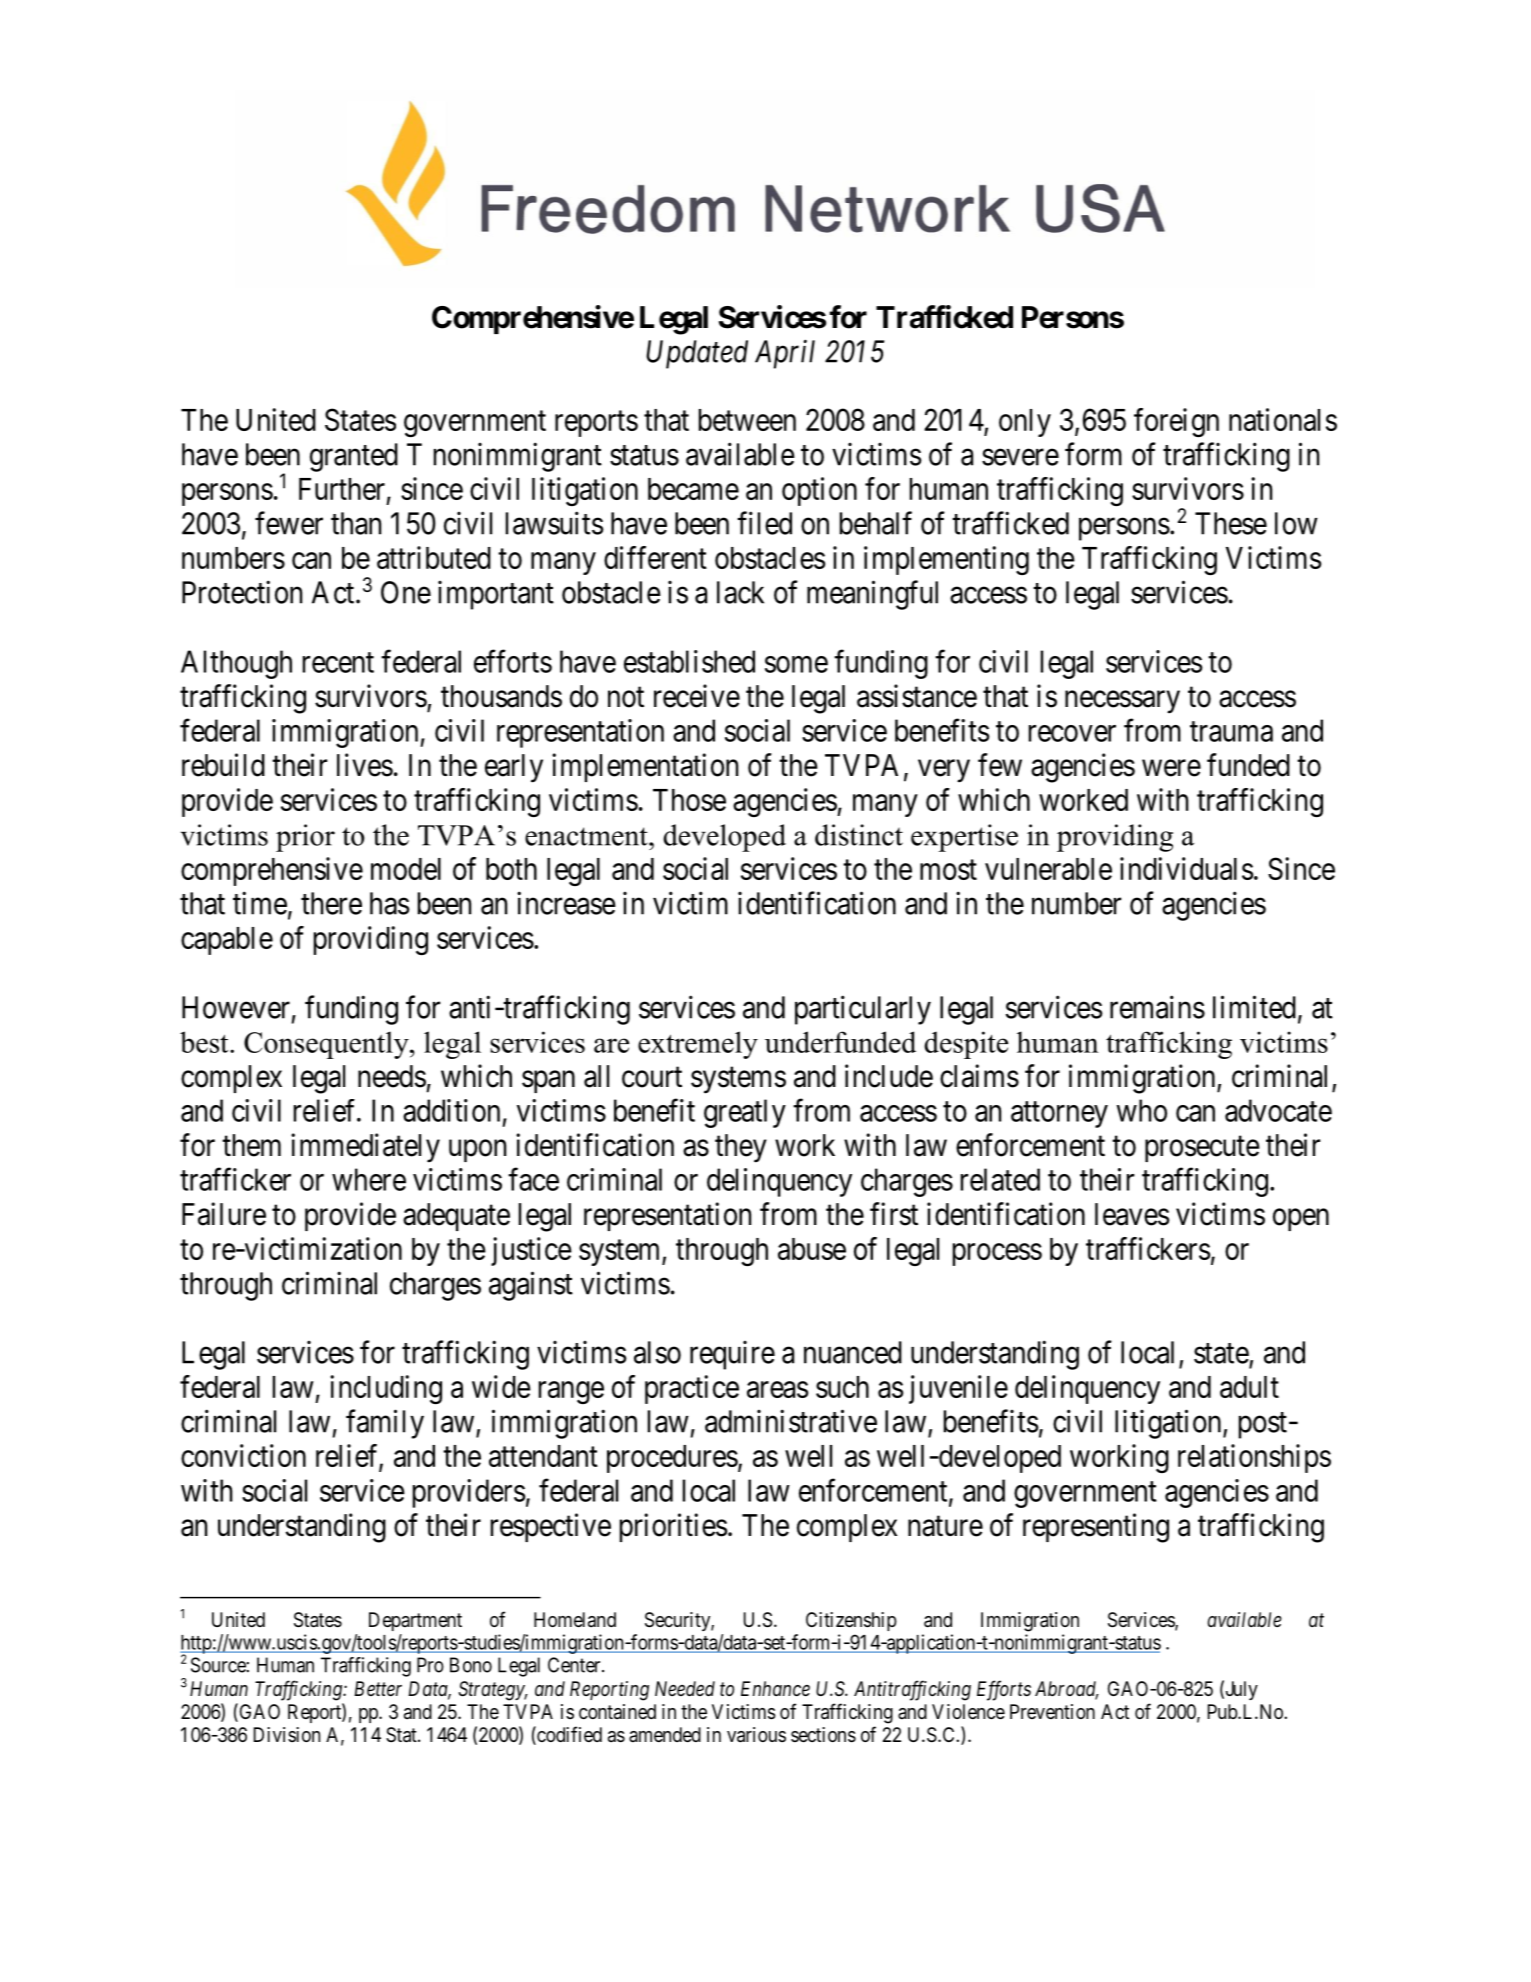  Describe the element at coordinates (1052, 1711) in the image. I see `Prevention` at that location.
